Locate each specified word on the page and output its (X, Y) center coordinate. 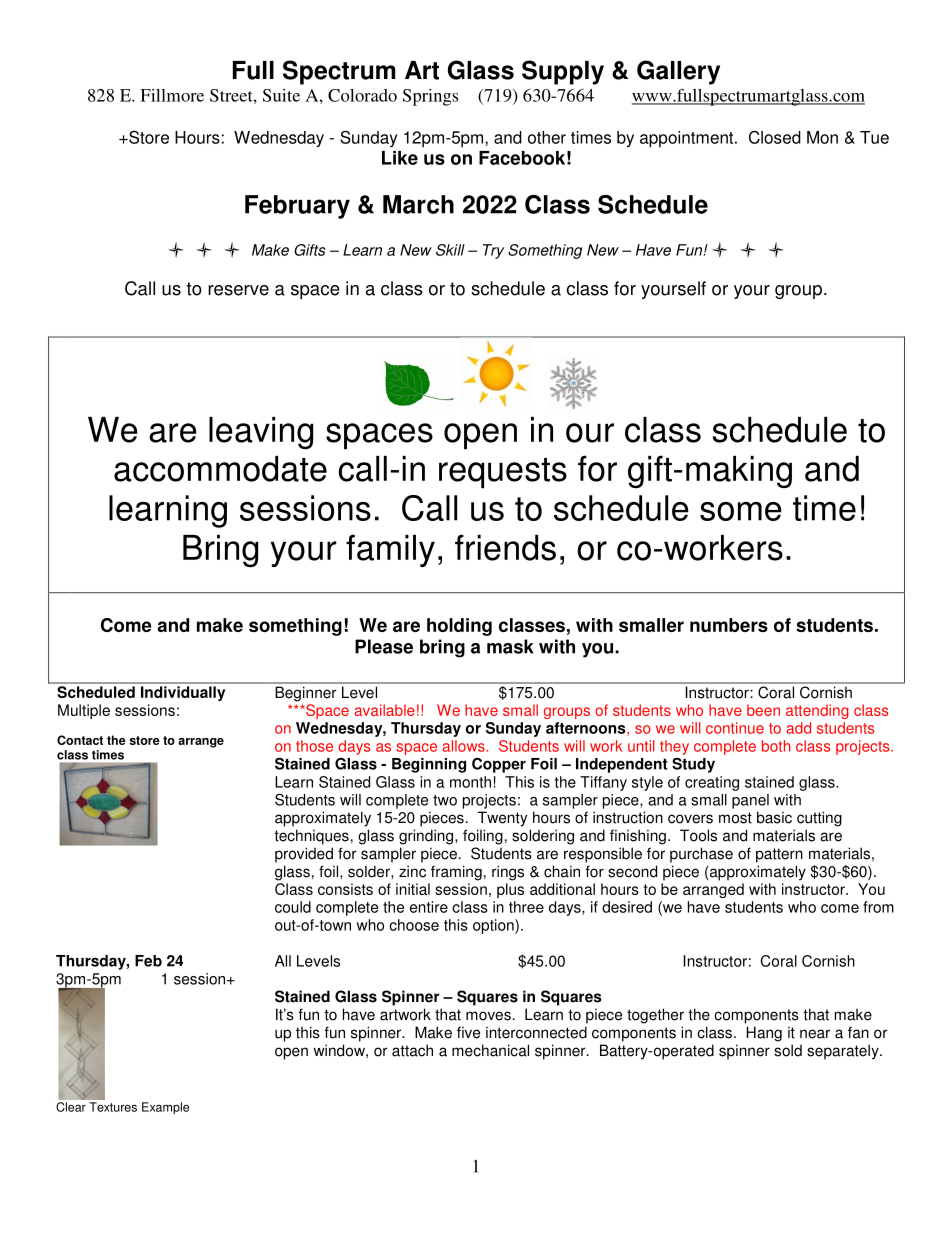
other (547, 137)
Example (165, 1108)
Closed (775, 137)
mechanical (490, 1050)
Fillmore (172, 95)
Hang (764, 1034)
